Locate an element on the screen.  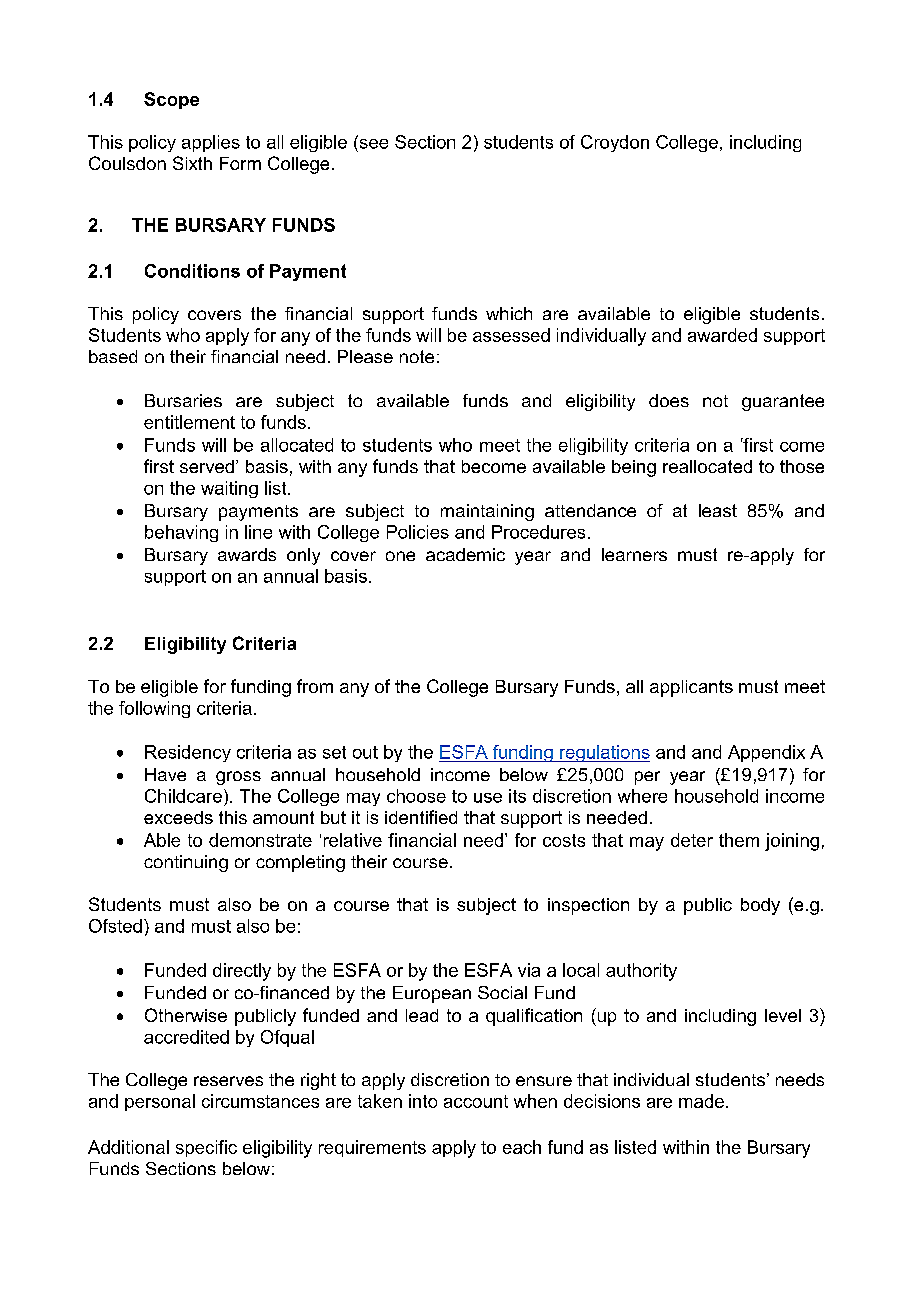
account is located at coordinates (476, 1101).
